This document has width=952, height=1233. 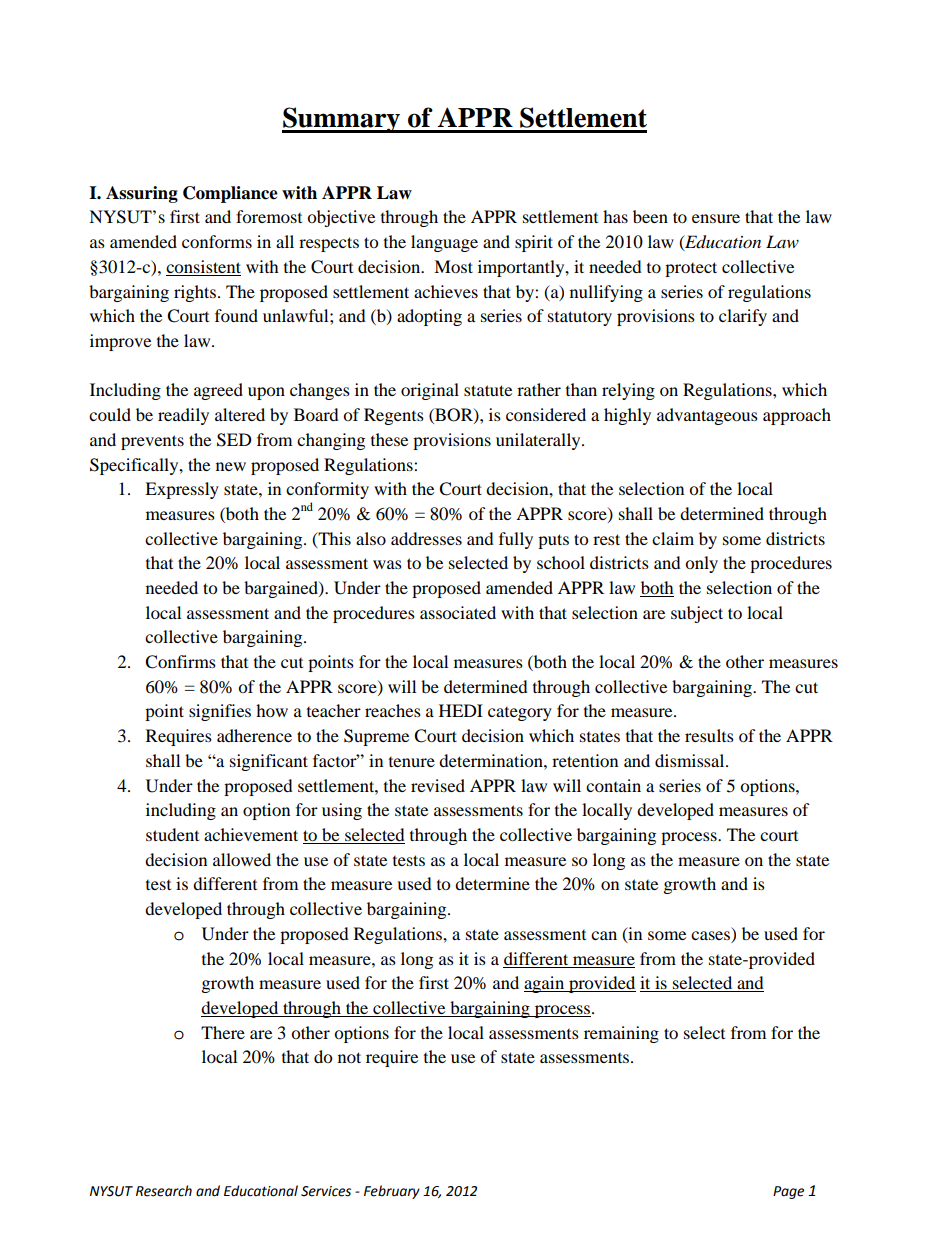 What do you see at coordinates (392, 1192) in the document?
I see `February` at bounding box center [392, 1192].
